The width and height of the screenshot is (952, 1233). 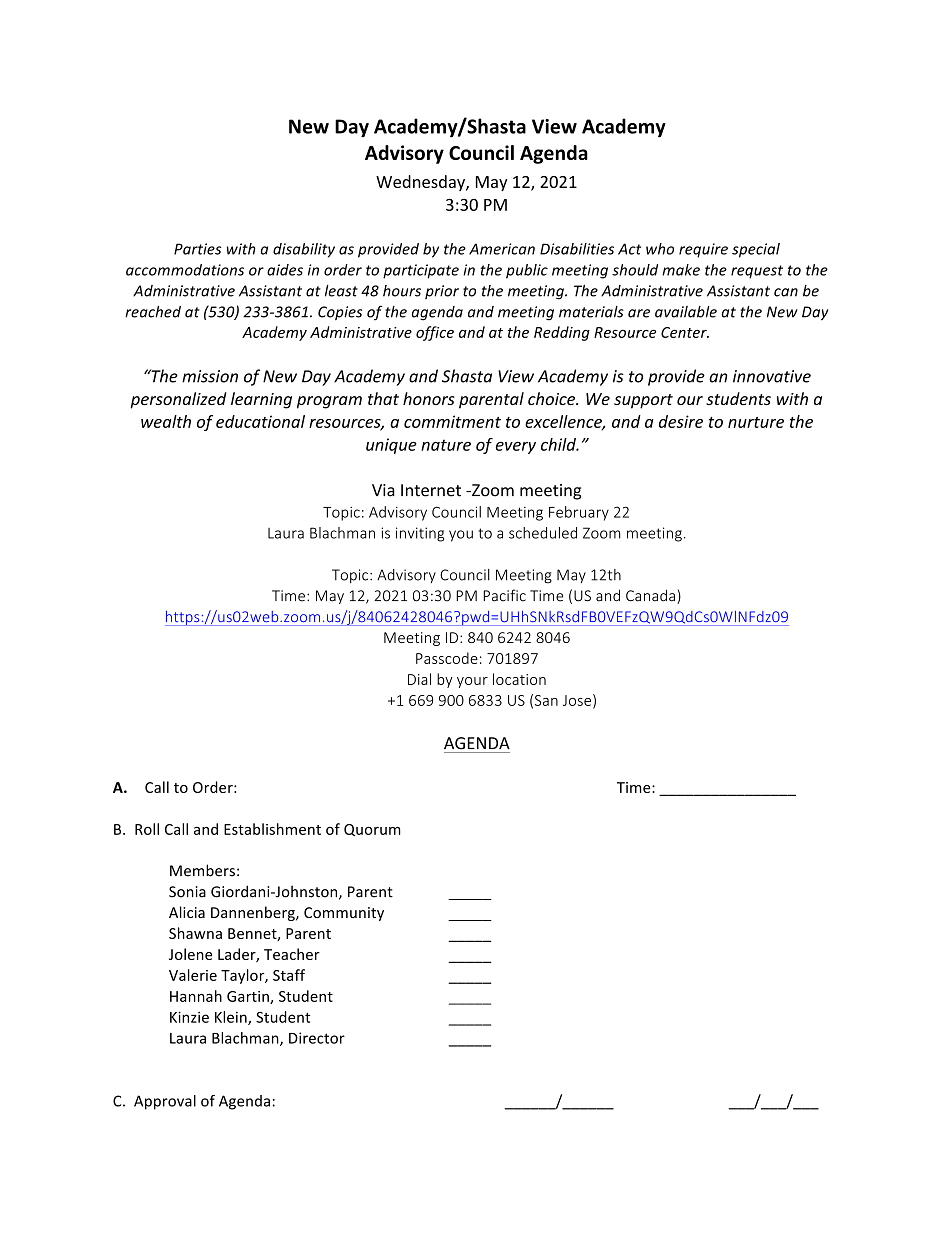 What do you see at coordinates (703, 250) in the screenshot?
I see `require` at bounding box center [703, 250].
